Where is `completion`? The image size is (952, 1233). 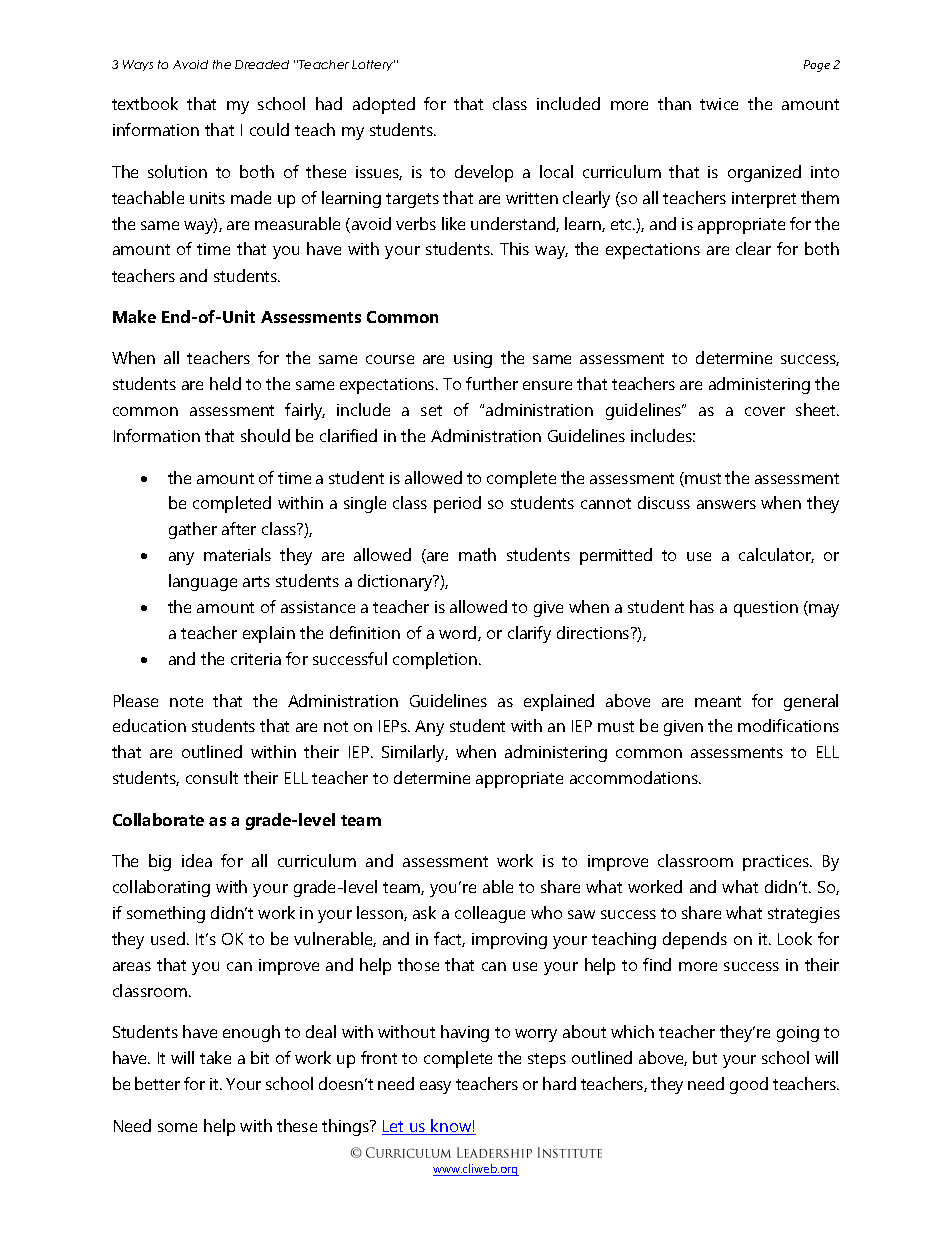
completion is located at coordinates (436, 660).
